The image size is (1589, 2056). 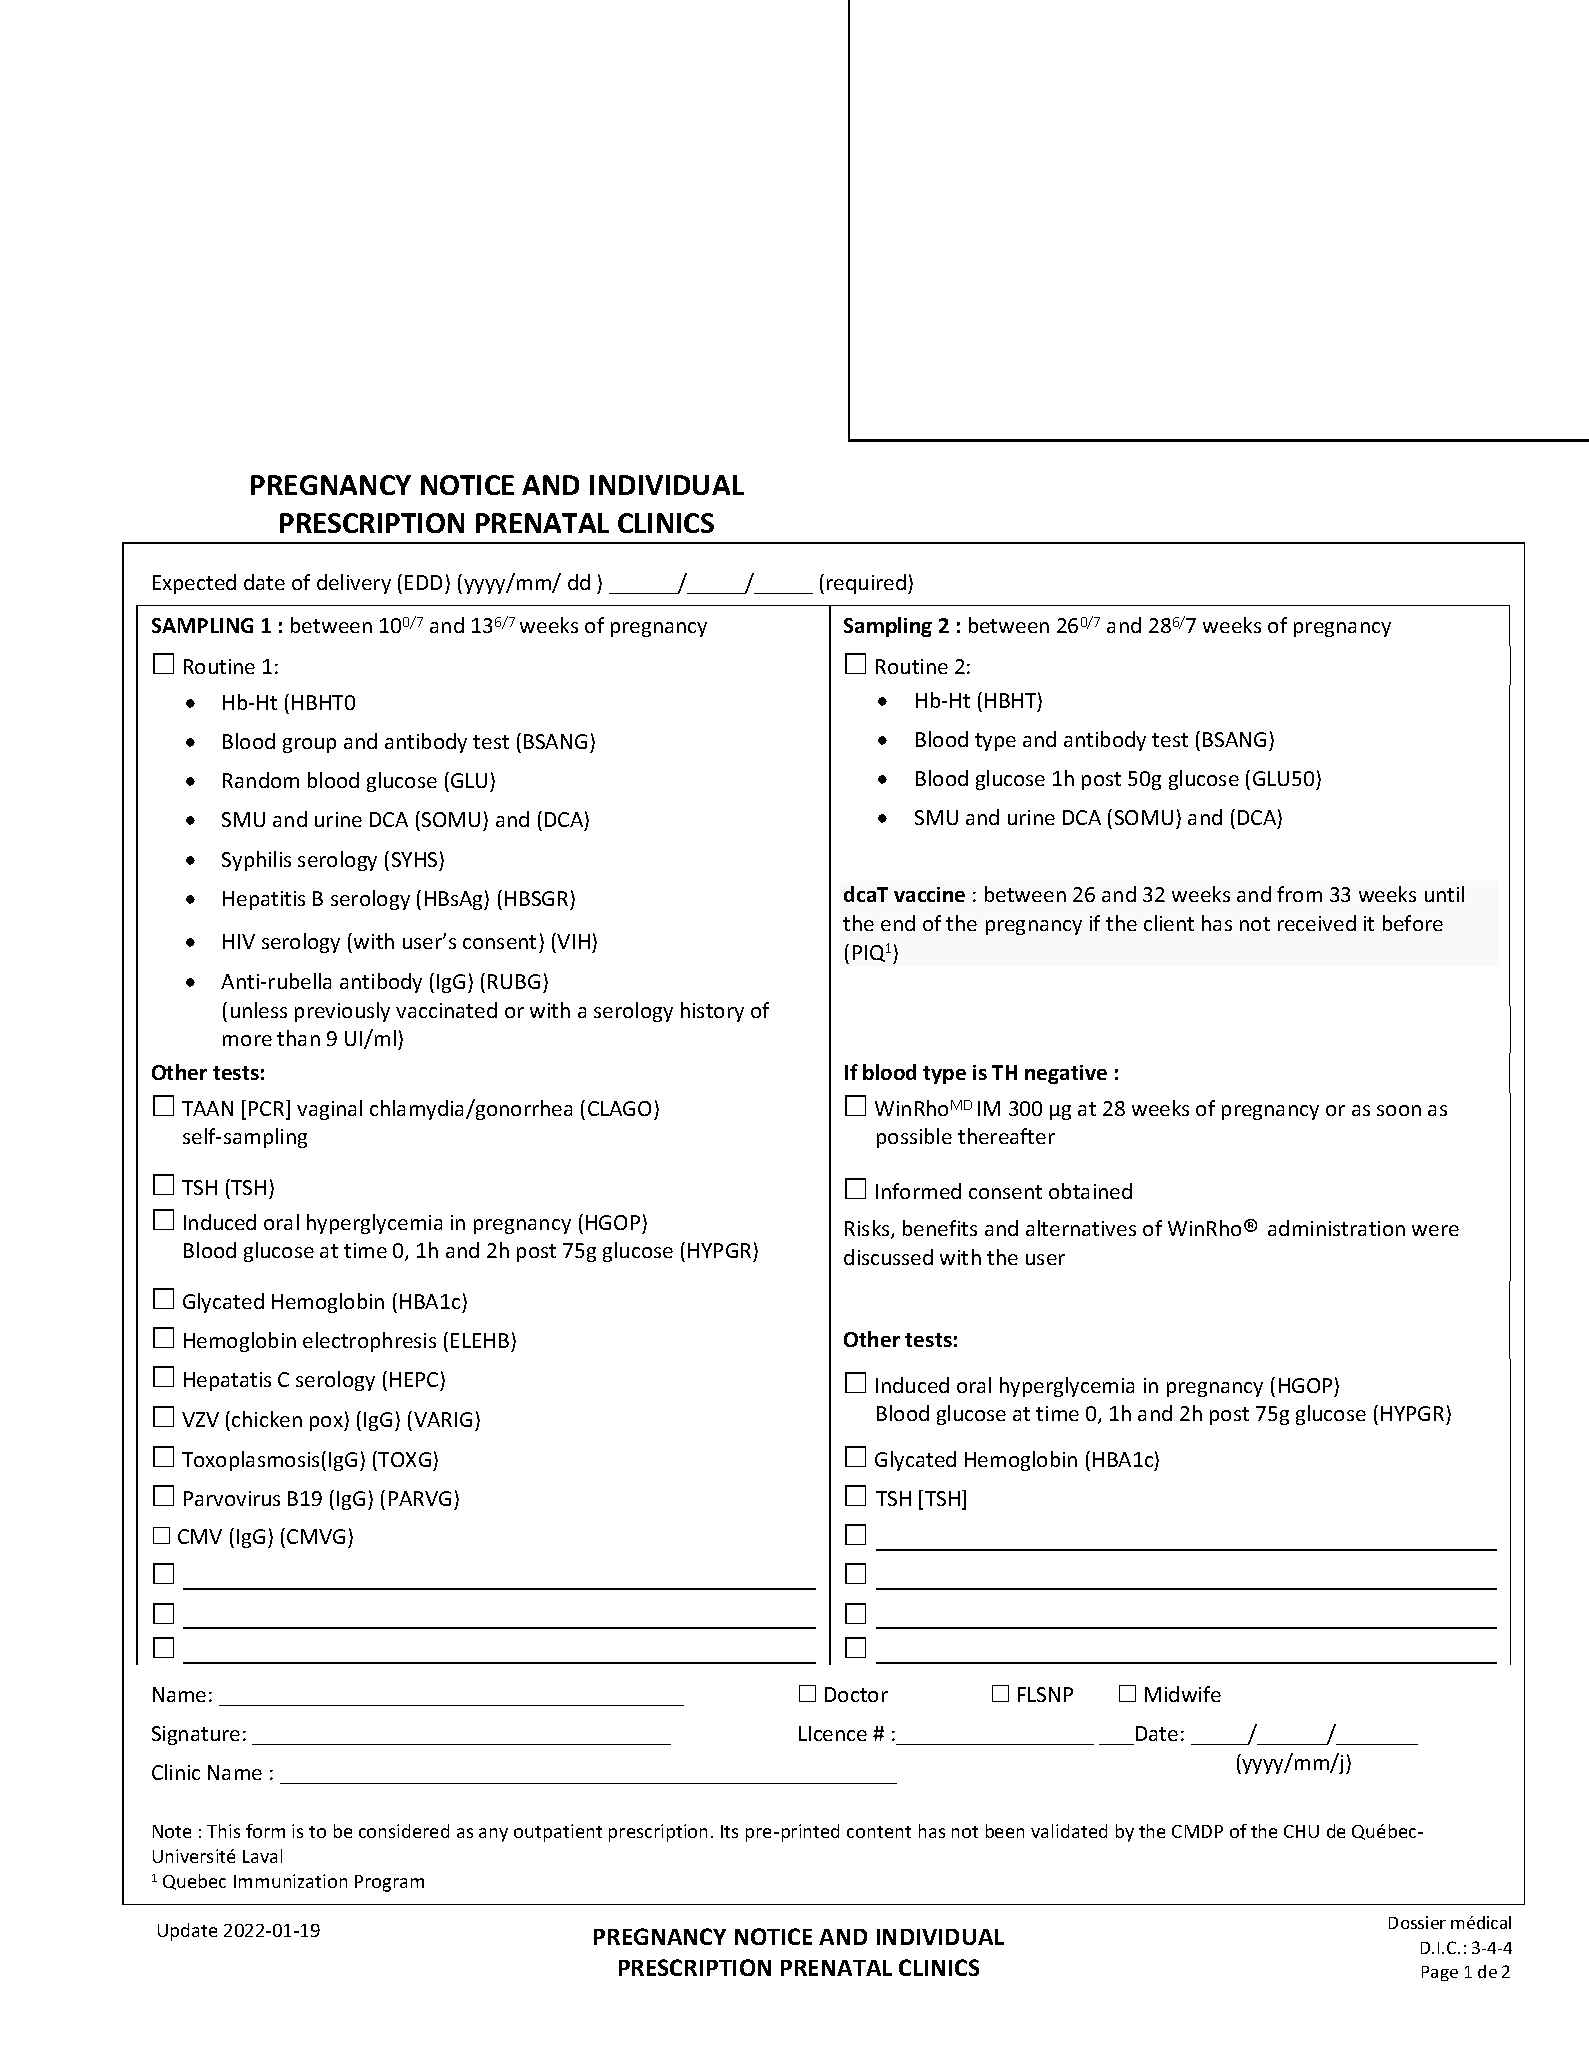 I want to click on Immunization, so click(x=290, y=1881).
